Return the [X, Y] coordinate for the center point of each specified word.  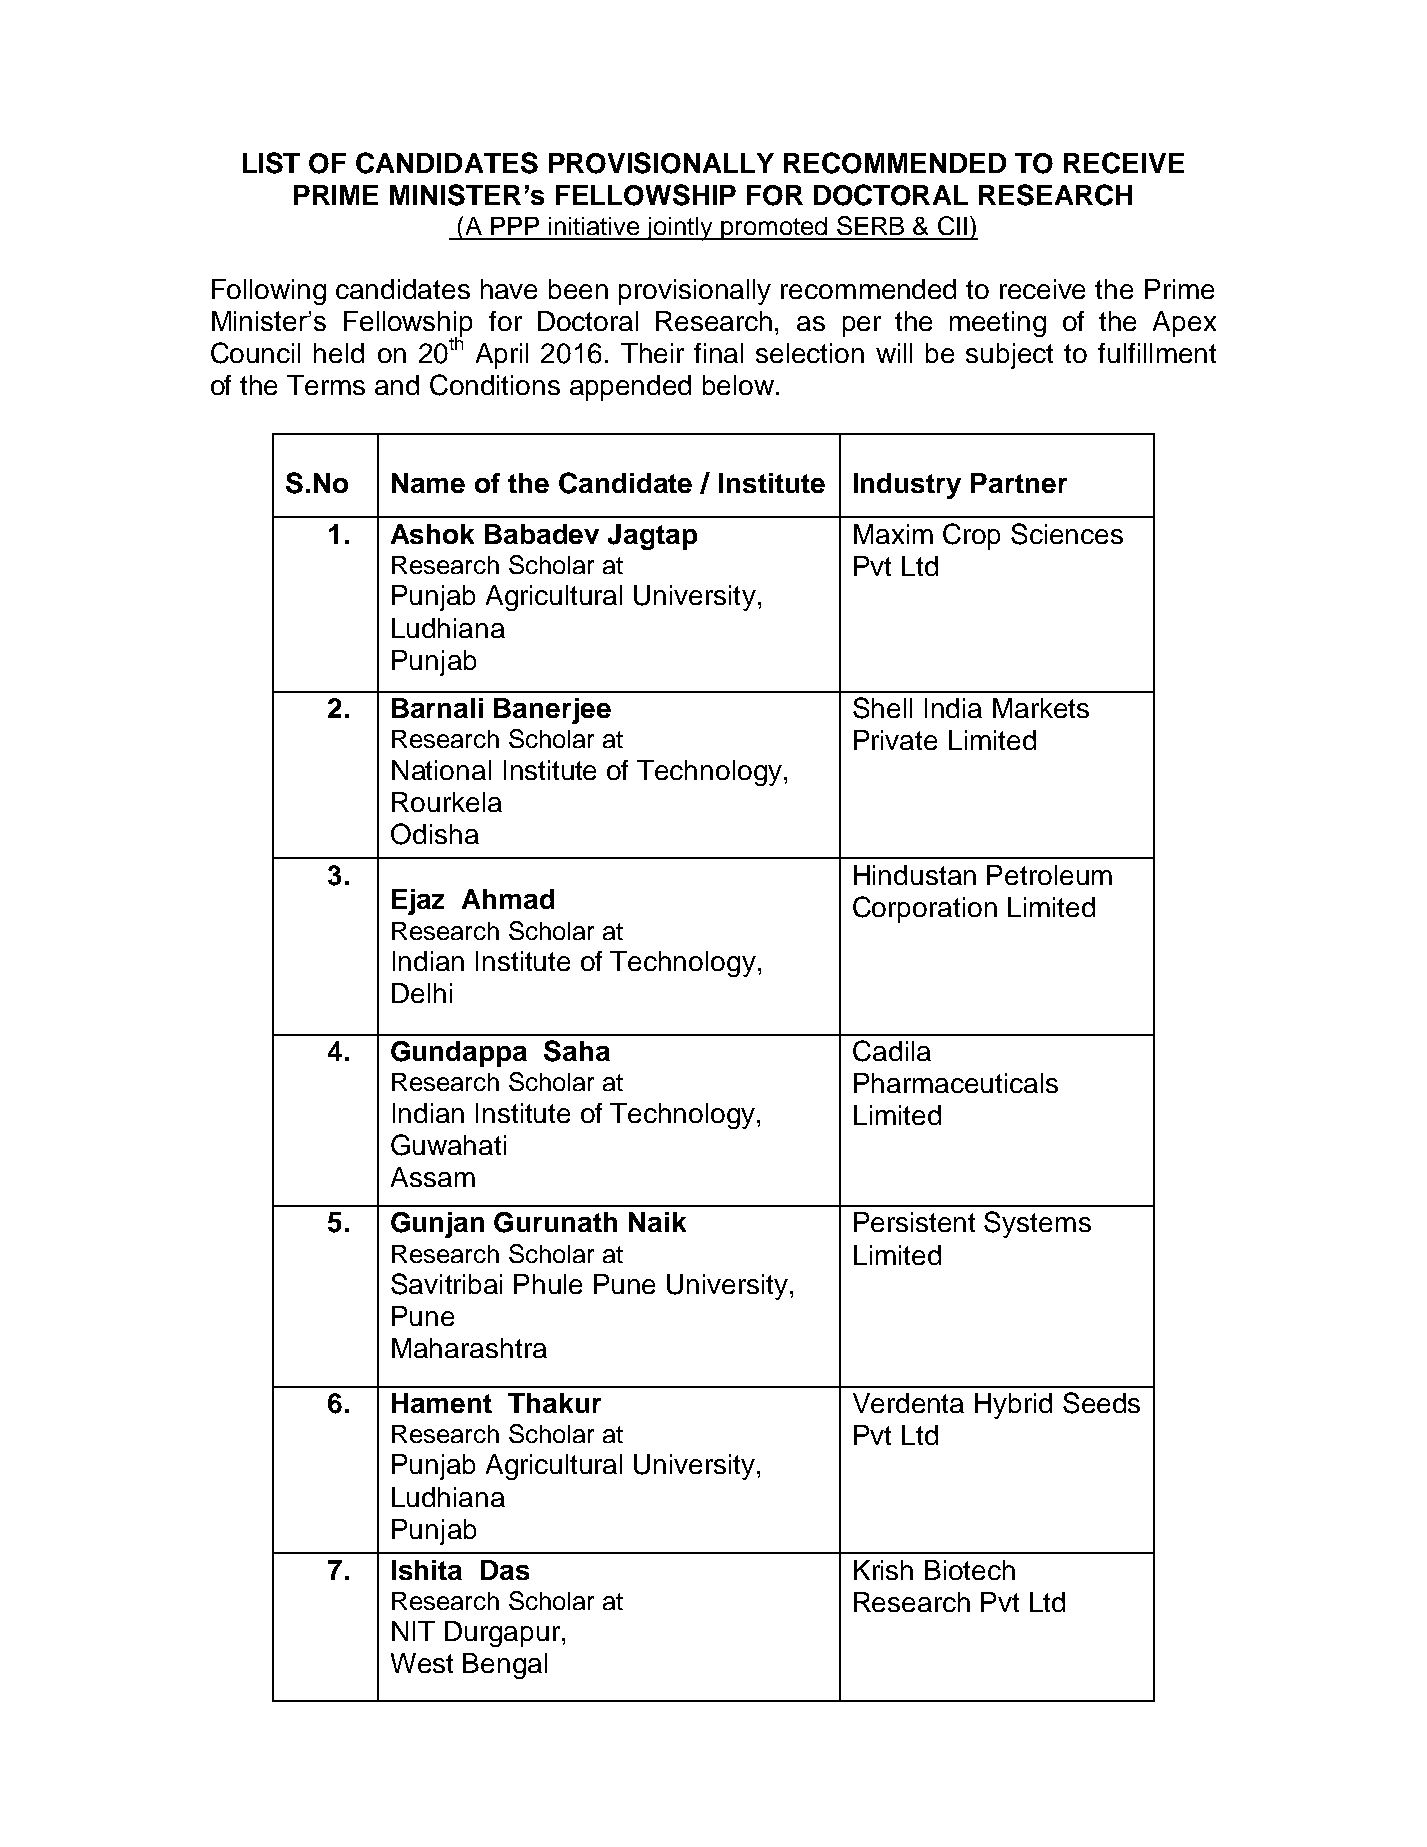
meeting [998, 324]
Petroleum [1049, 875]
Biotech [970, 1570]
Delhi [422, 993]
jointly [680, 229]
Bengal [505, 1666]
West [422, 1663]
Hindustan [915, 875]
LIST [271, 163]
